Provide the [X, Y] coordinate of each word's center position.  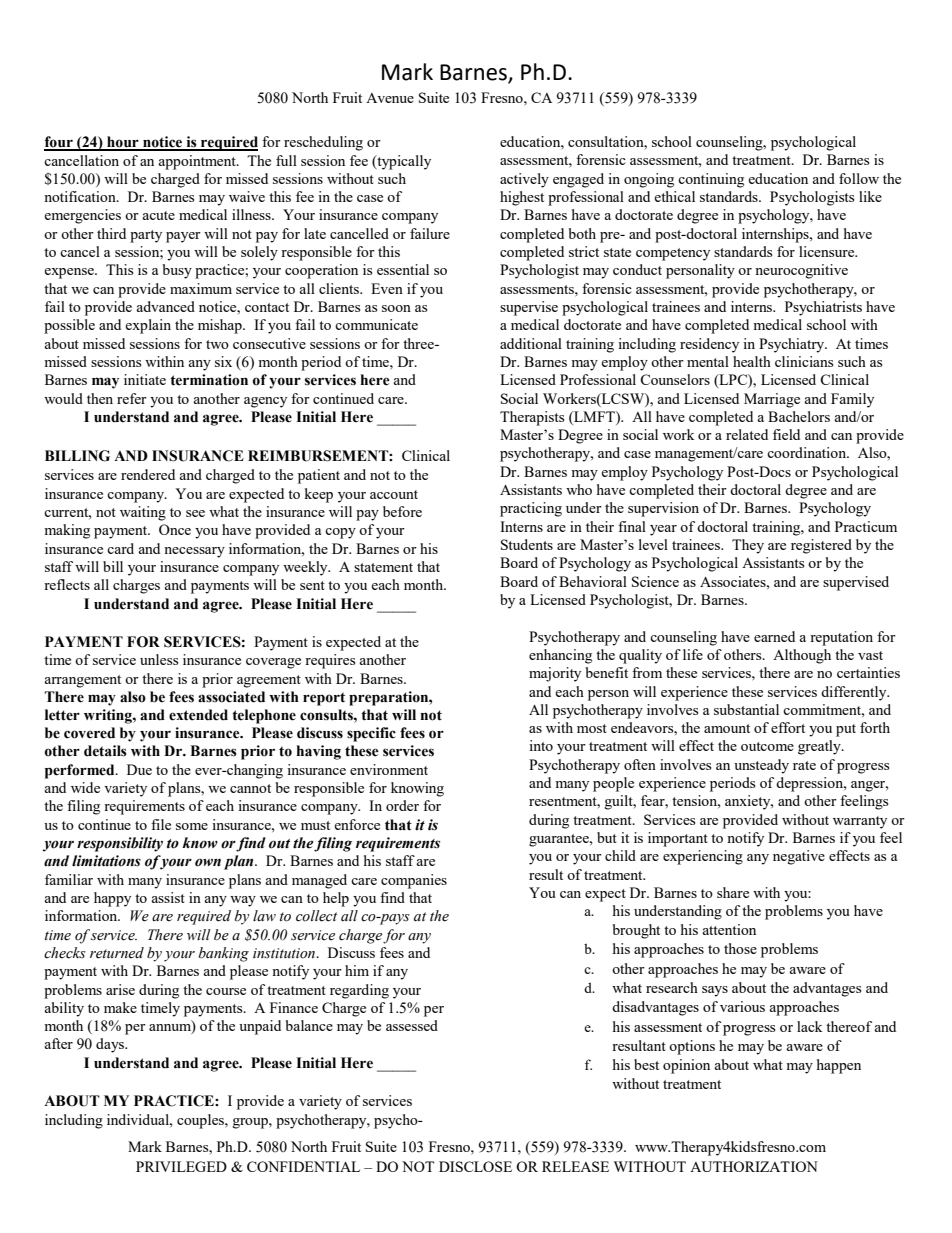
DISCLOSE [475, 1166]
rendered [148, 474]
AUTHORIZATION [754, 1166]
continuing [711, 180]
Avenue [390, 98]
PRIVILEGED [181, 1166]
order [402, 805]
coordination [808, 452]
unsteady [761, 766]
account [394, 494]
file [161, 824]
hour [123, 143]
